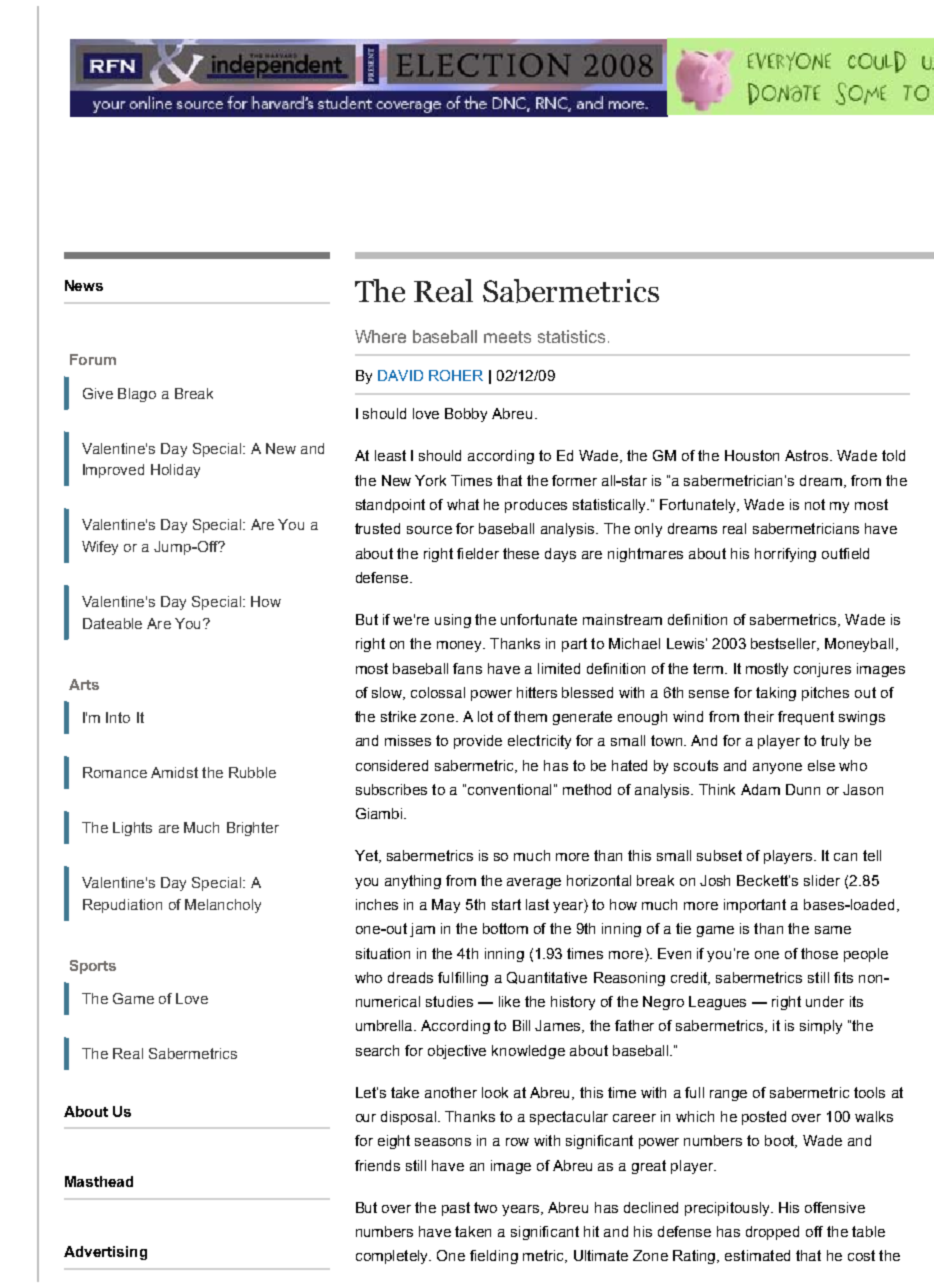  Describe the element at coordinates (571, 336) in the screenshot. I see `statistics` at that location.
